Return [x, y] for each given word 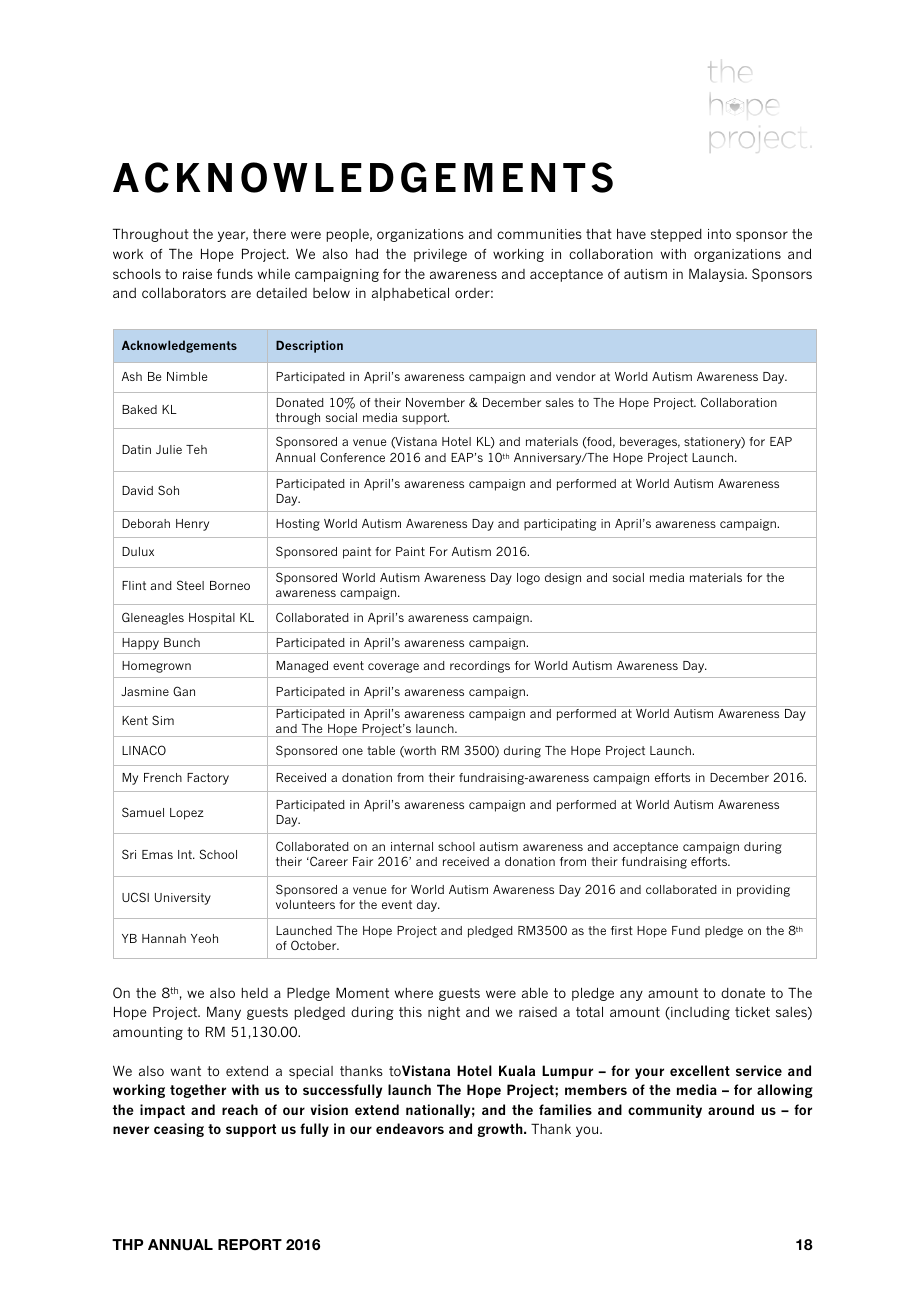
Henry [192, 525]
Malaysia [717, 275]
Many [224, 1013]
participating [560, 525]
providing [763, 891]
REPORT [250, 1245]
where [414, 993]
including [699, 1013]
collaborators [184, 293]
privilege [440, 255]
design [563, 579]
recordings [480, 667]
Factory [208, 779]
